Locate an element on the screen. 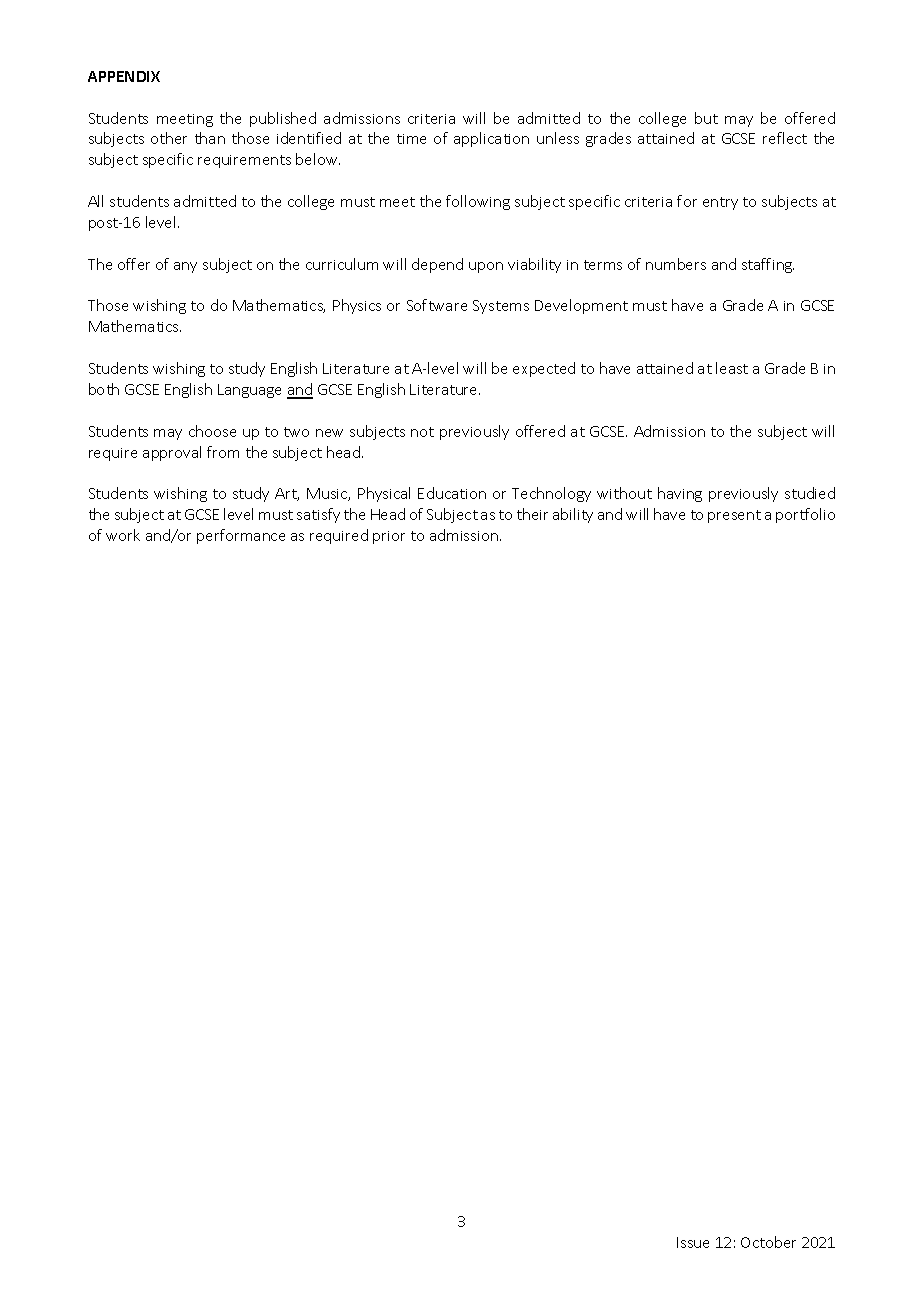  Issue is located at coordinates (693, 1242).
